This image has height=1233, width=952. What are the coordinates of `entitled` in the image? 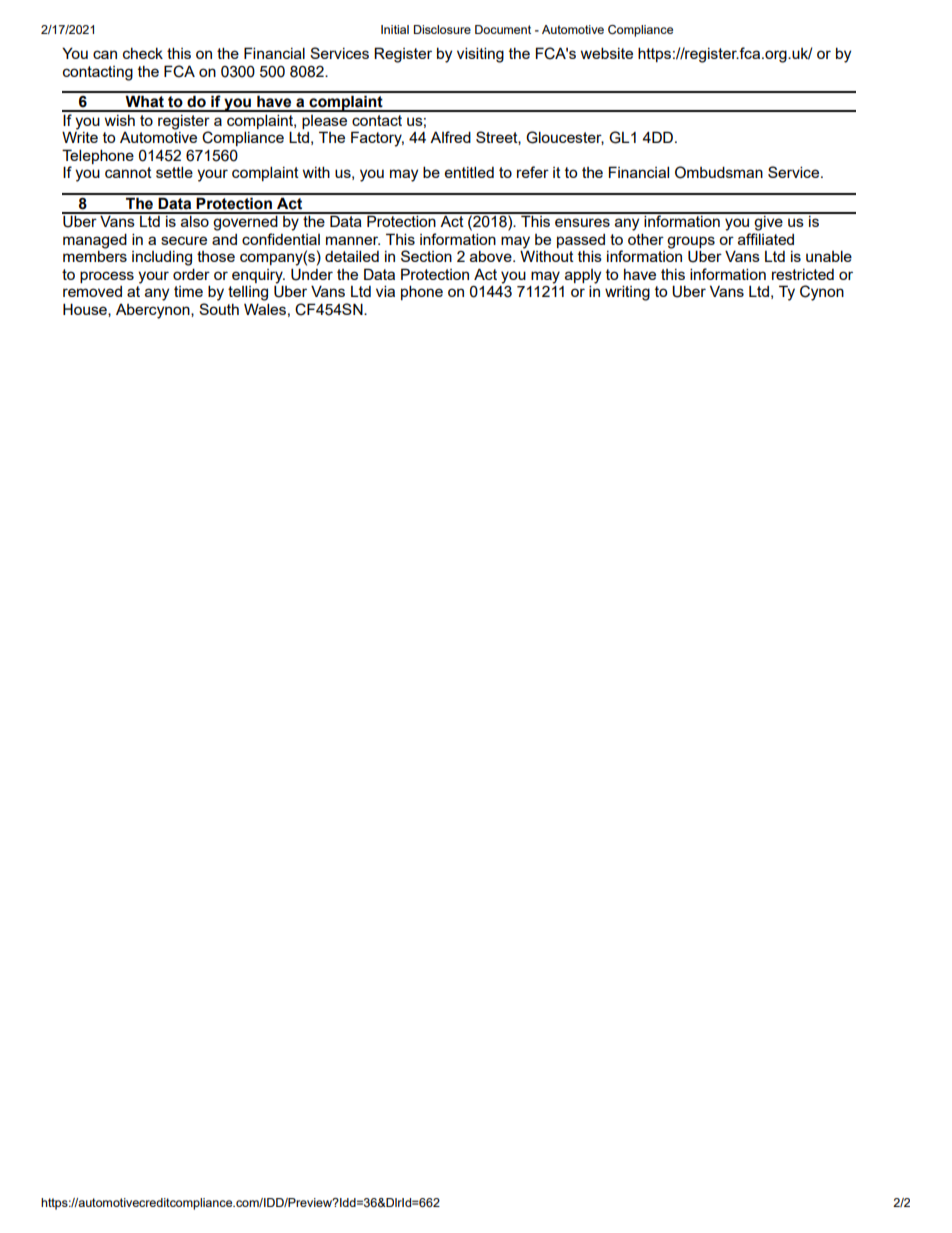 It's located at (469, 172).
